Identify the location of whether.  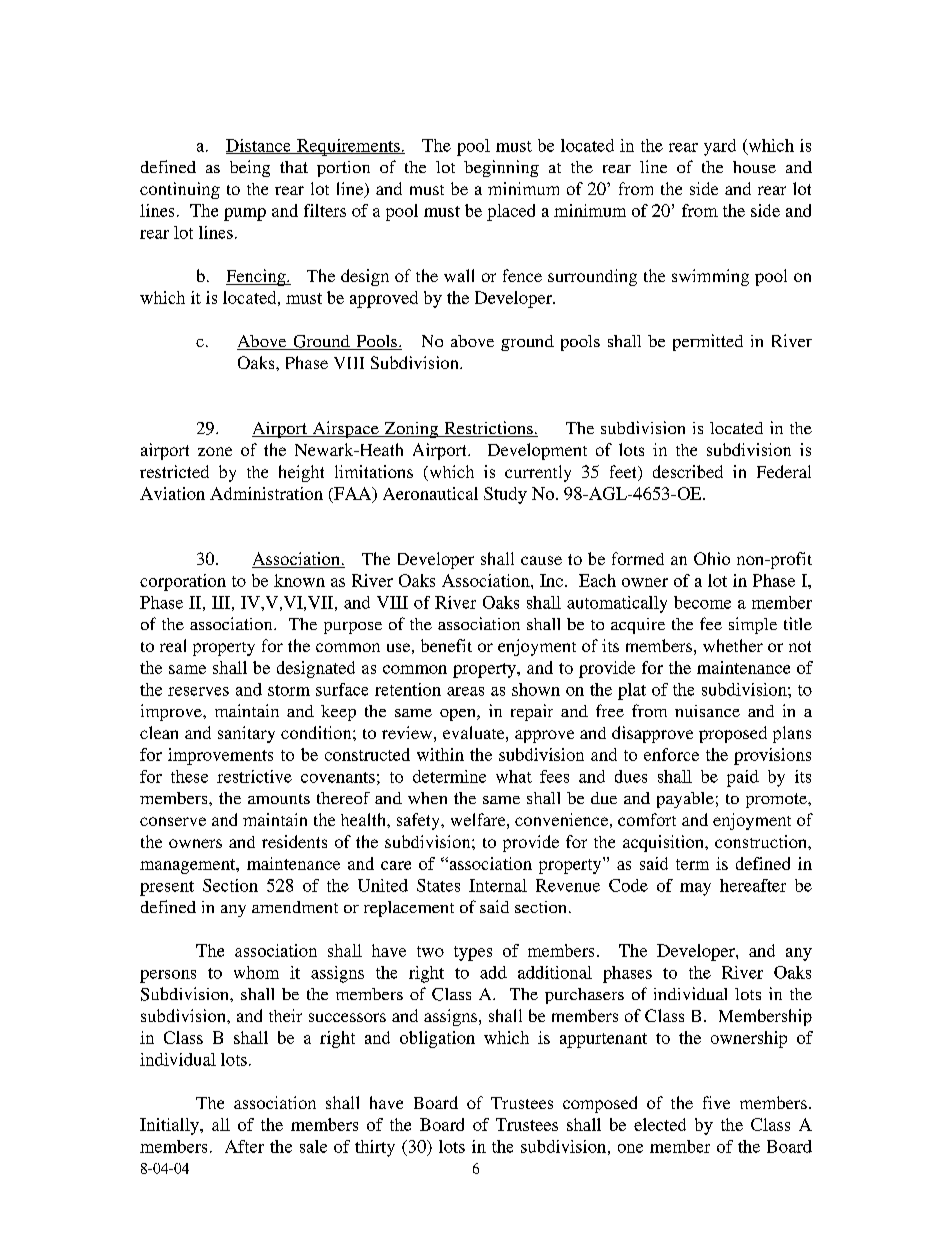
(733, 645).
